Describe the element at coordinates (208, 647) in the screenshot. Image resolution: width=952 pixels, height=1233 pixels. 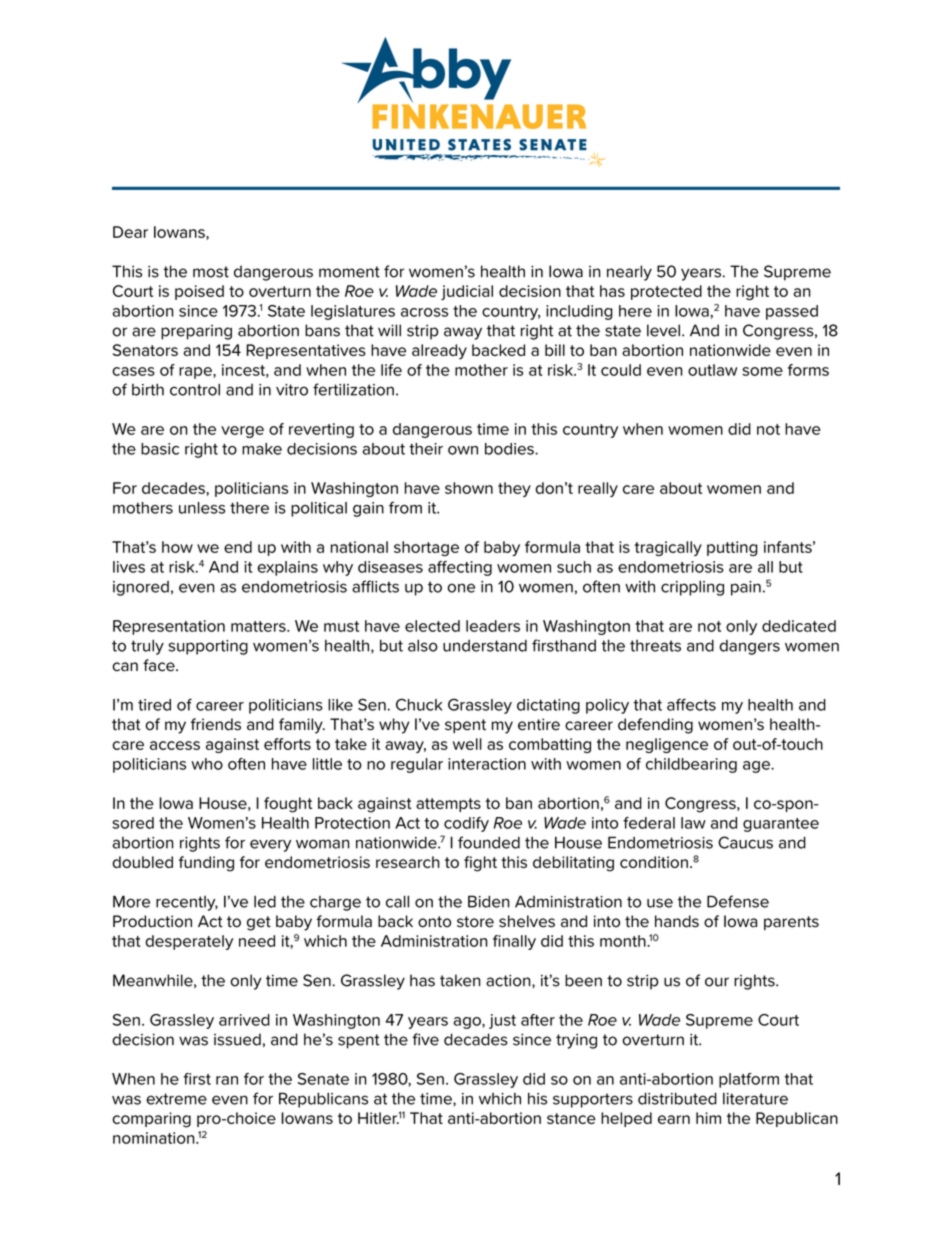
I see `supporting` at that location.
